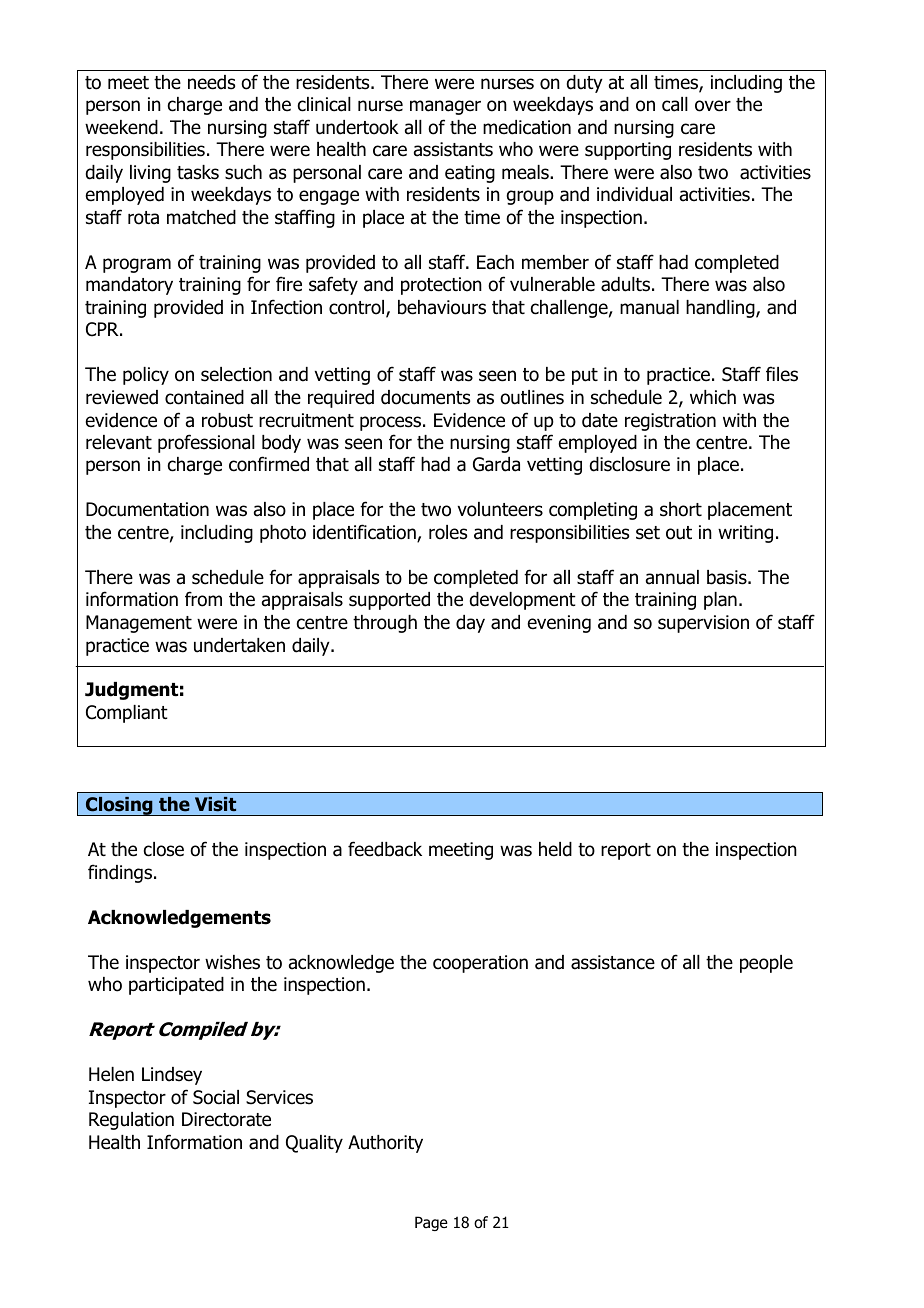  What do you see at coordinates (211, 82) in the screenshot?
I see `needs` at bounding box center [211, 82].
